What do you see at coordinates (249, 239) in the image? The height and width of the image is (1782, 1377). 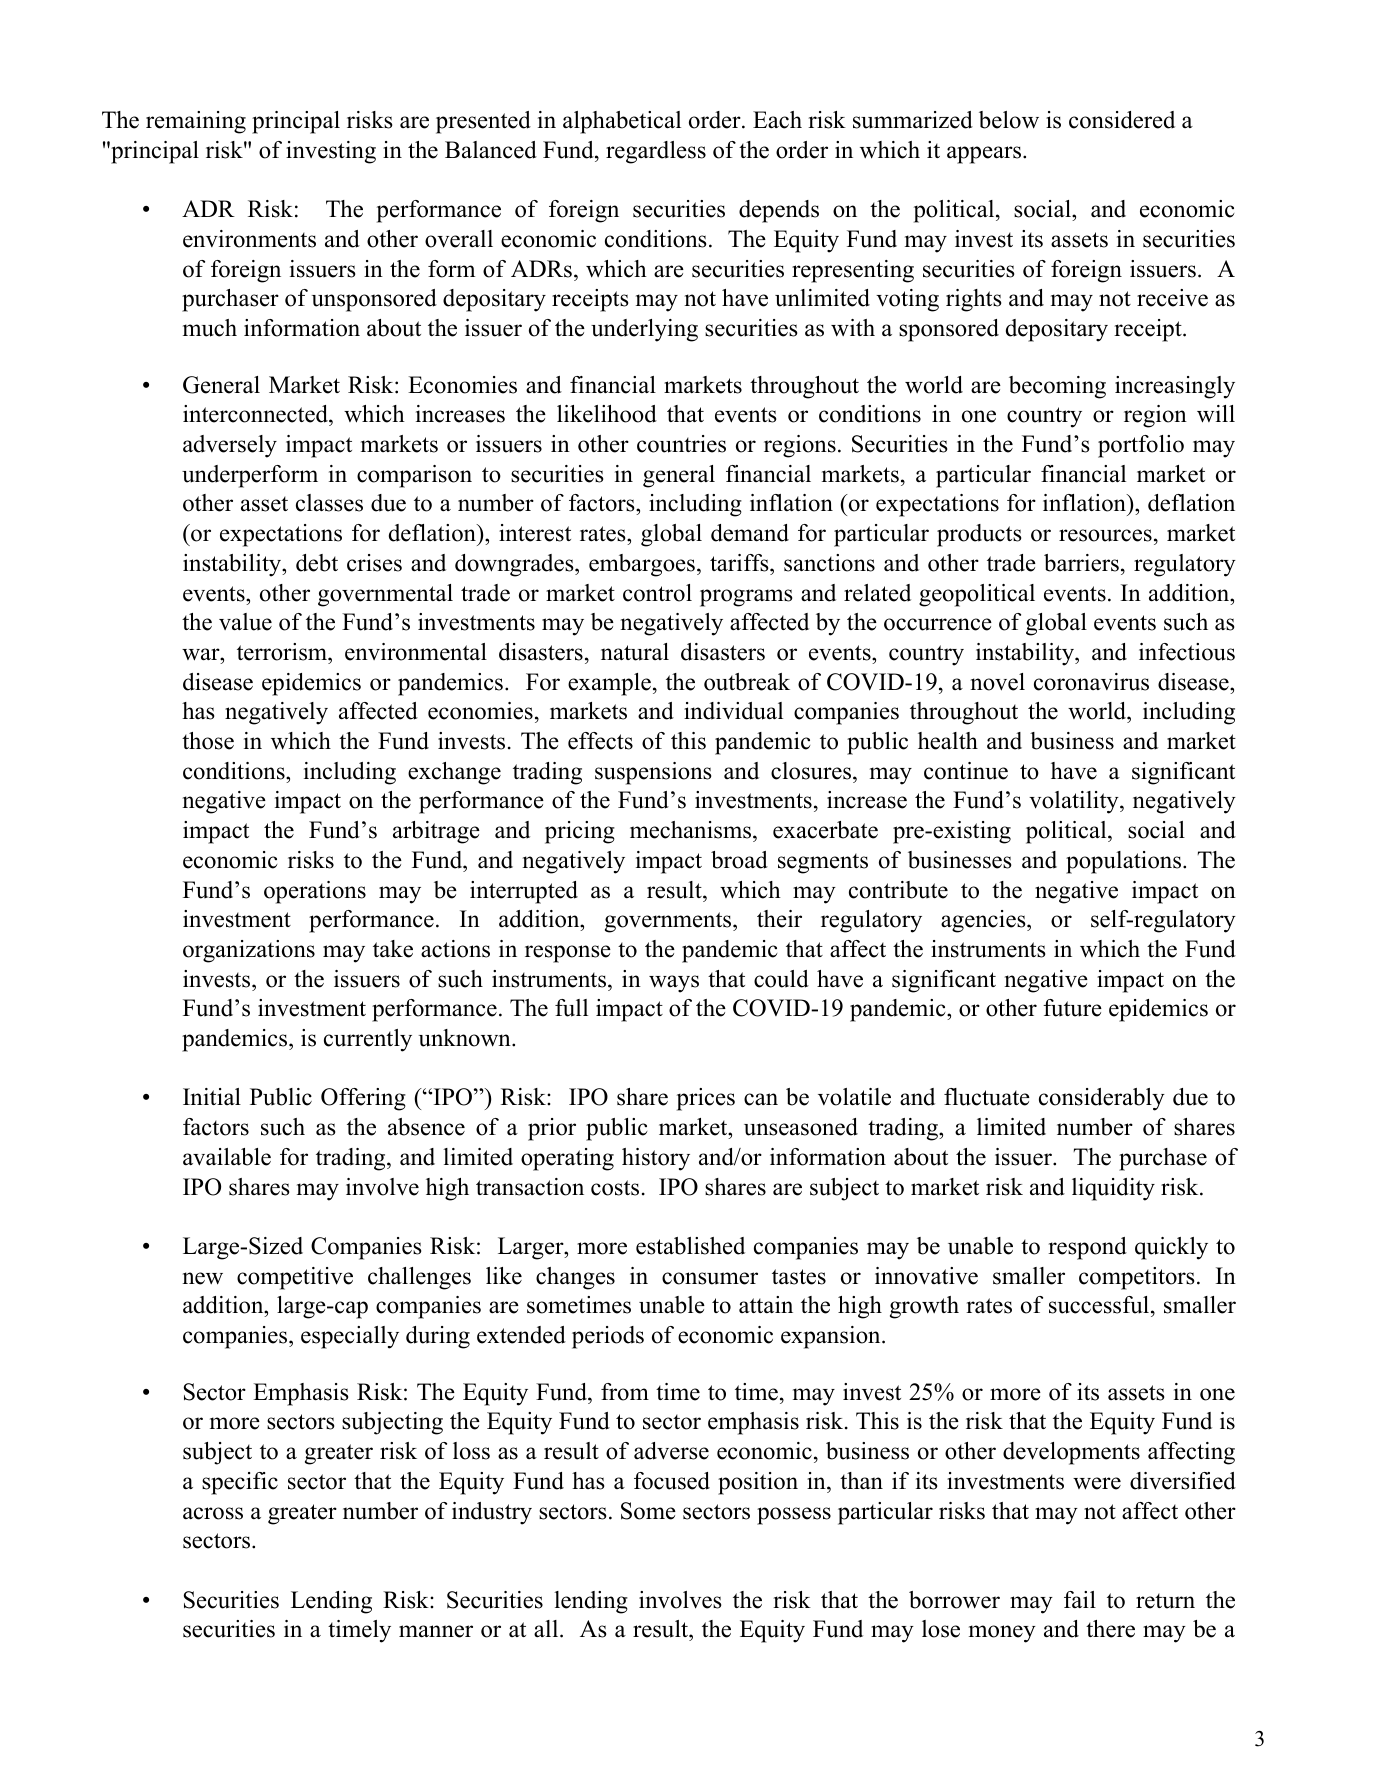 I see `environments` at bounding box center [249, 239].
